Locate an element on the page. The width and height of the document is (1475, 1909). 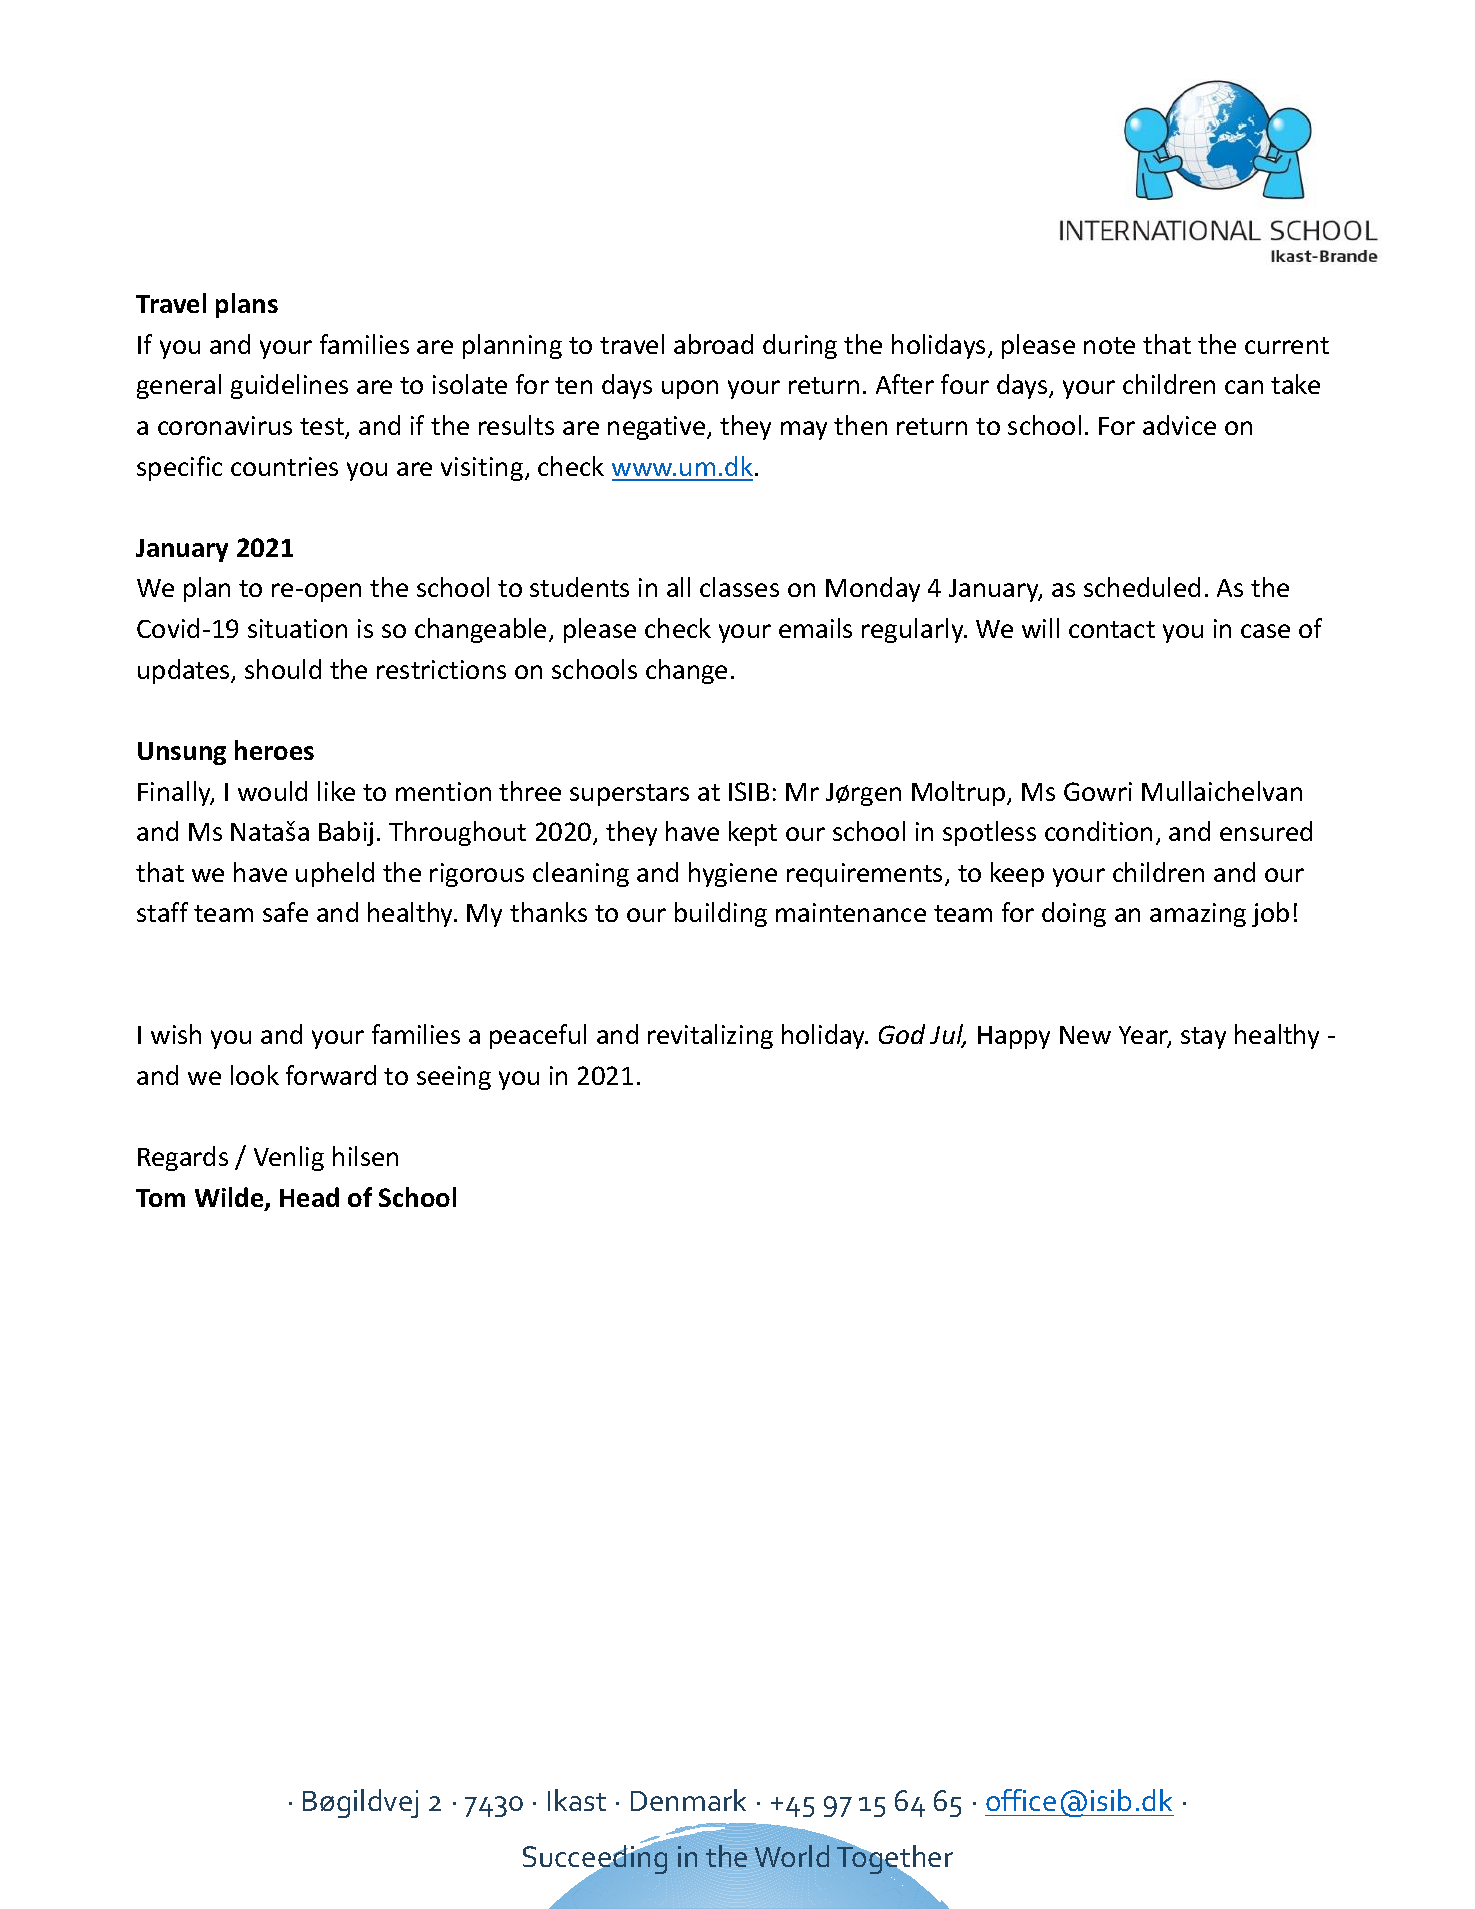
guidelines is located at coordinates (289, 386).
